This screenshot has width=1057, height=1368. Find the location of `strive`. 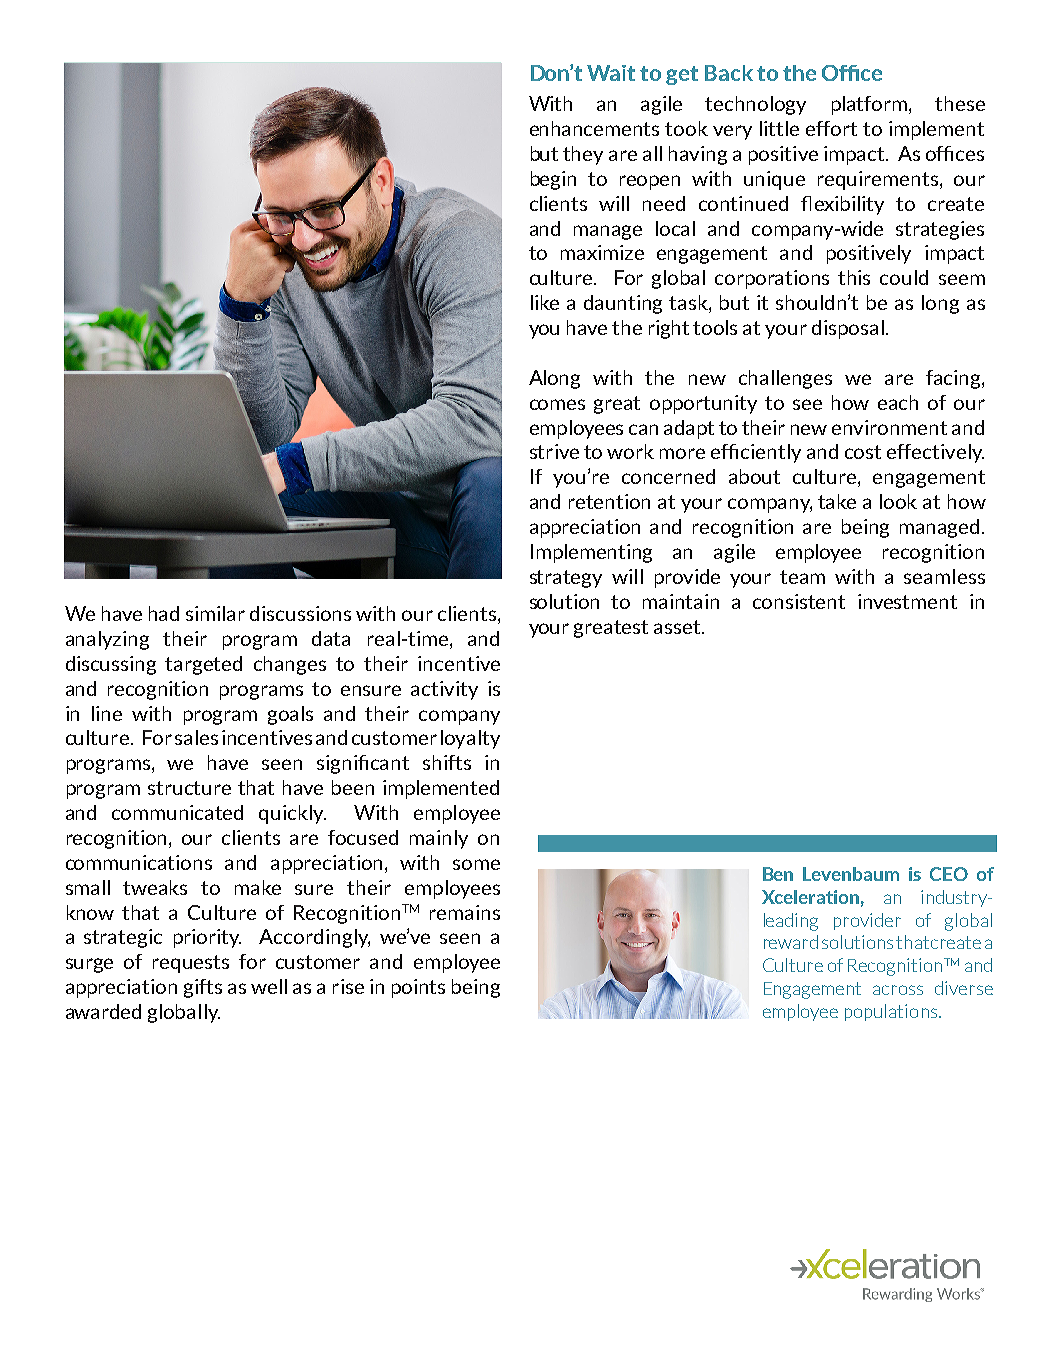

strive is located at coordinates (554, 451).
